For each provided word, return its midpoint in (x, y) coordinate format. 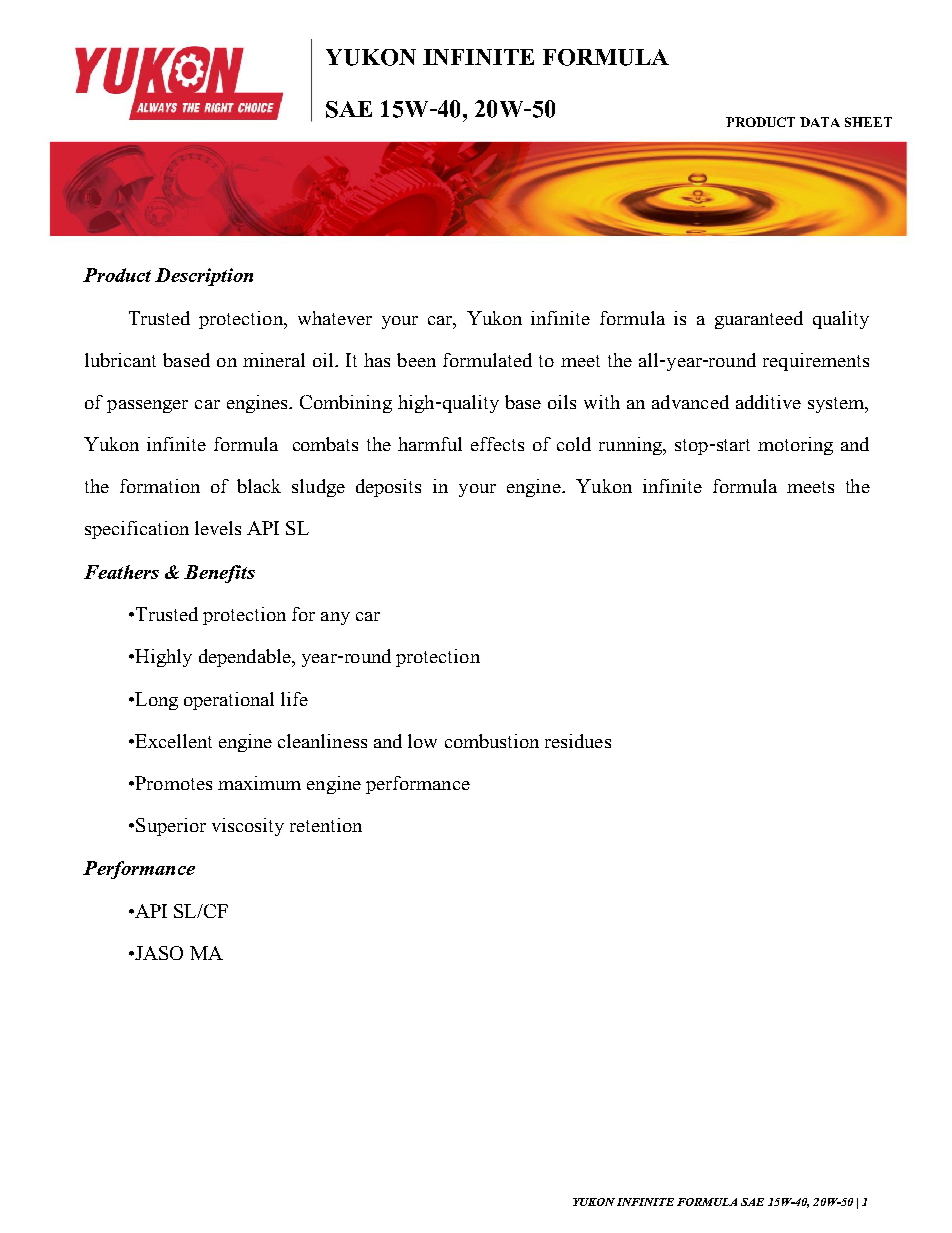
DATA (820, 122)
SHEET (868, 122)
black (259, 486)
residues (578, 741)
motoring (795, 446)
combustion (492, 741)
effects (497, 444)
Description (204, 277)
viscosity (248, 827)
